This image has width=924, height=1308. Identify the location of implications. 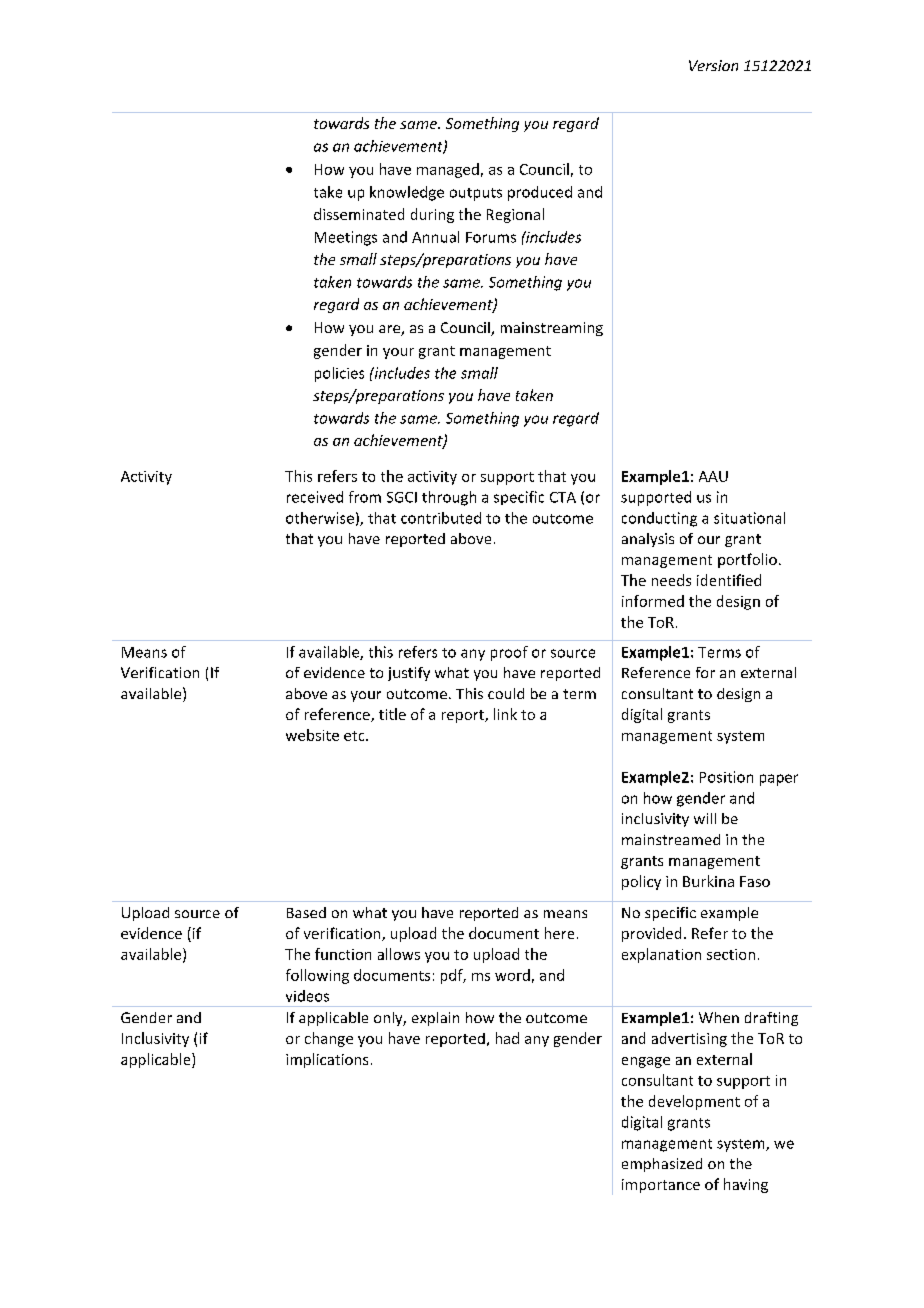
(327, 1060).
